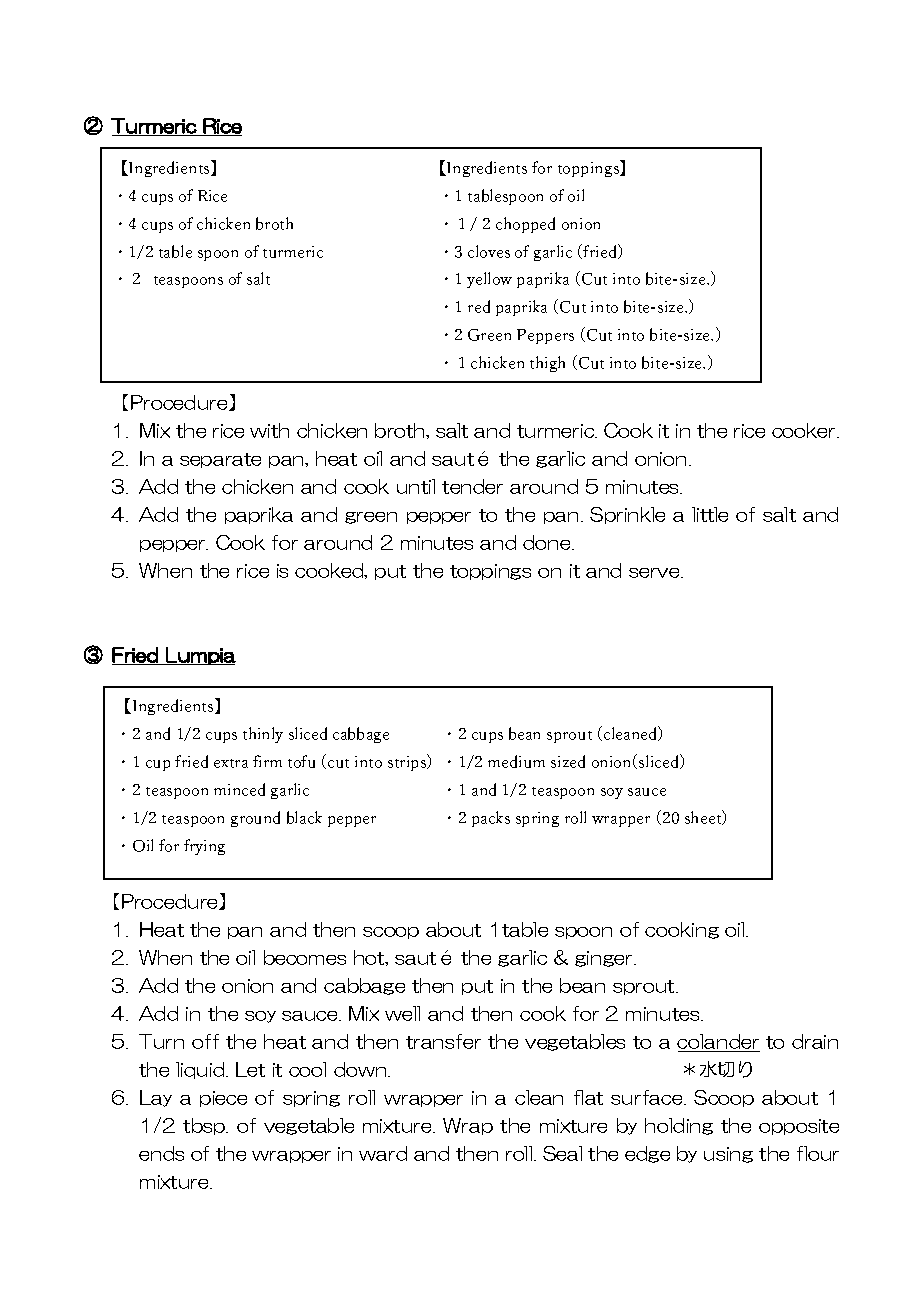 Image resolution: width=924 pixels, height=1308 pixels. I want to click on medium, so click(516, 761).
